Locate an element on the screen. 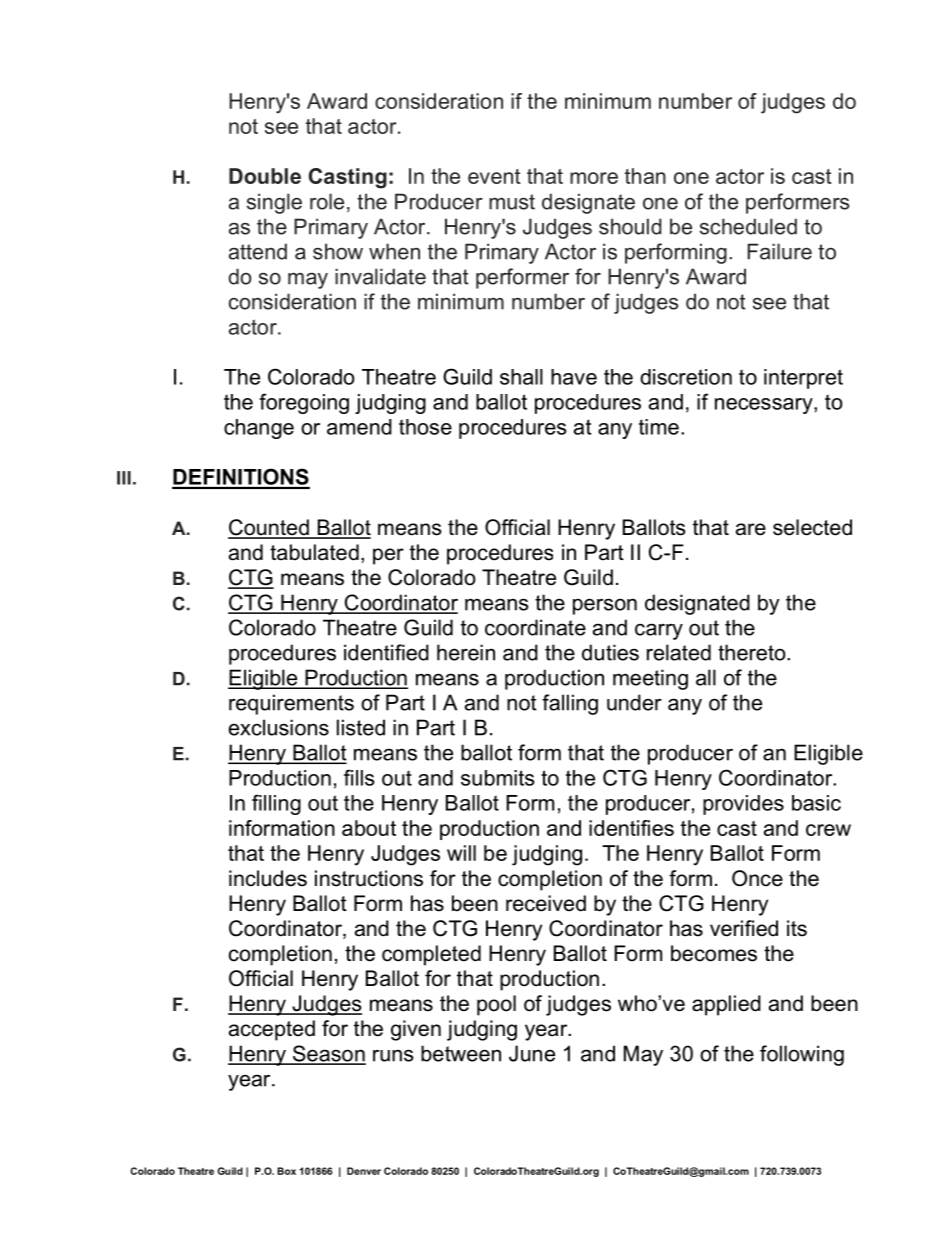  scheduled is located at coordinates (748, 226).
